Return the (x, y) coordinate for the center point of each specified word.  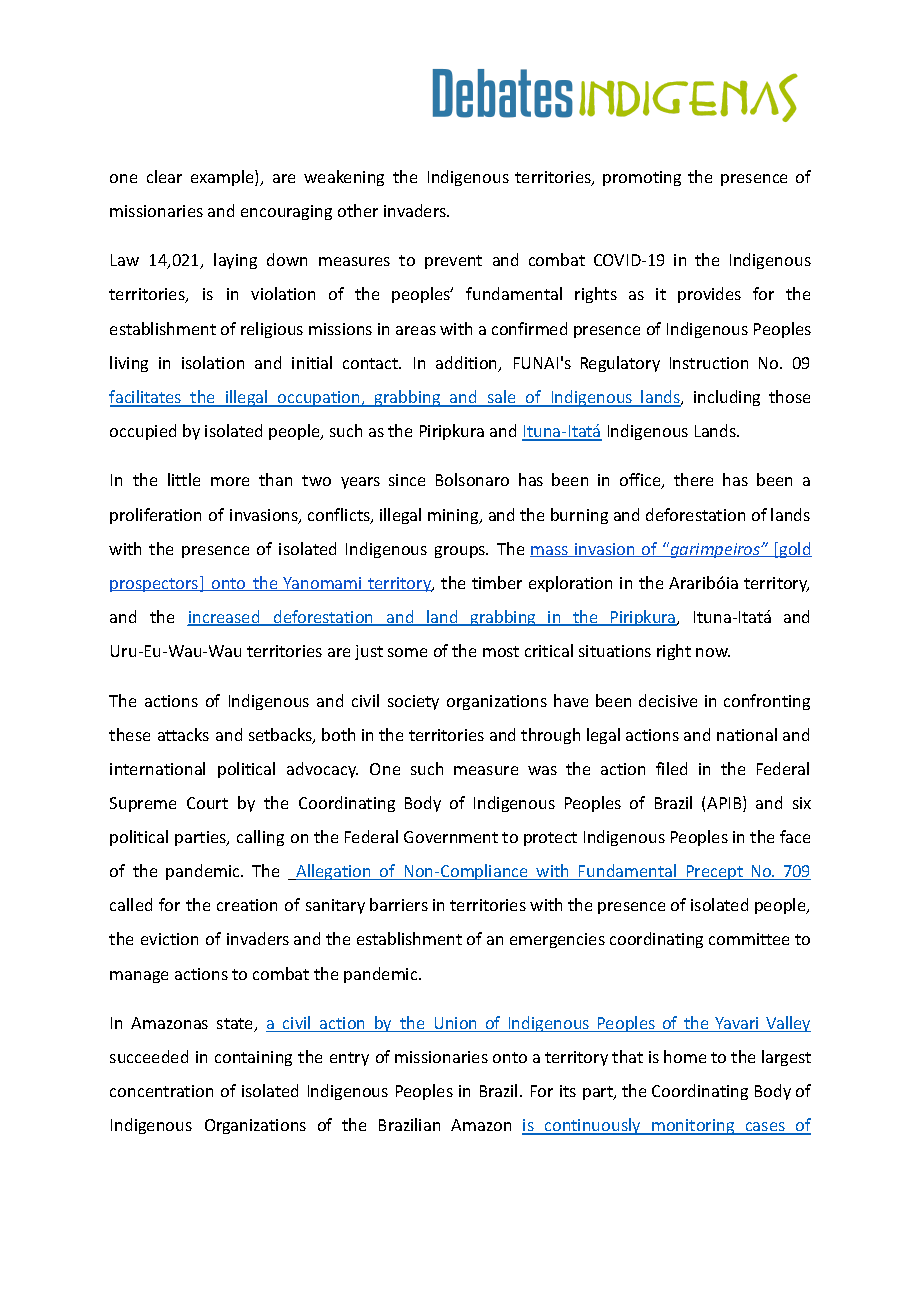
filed (671, 768)
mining (454, 516)
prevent (453, 262)
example (223, 178)
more (230, 481)
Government (451, 837)
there (693, 479)
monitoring (693, 1127)
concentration (161, 1091)
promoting (642, 178)
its (568, 1091)
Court (207, 803)
